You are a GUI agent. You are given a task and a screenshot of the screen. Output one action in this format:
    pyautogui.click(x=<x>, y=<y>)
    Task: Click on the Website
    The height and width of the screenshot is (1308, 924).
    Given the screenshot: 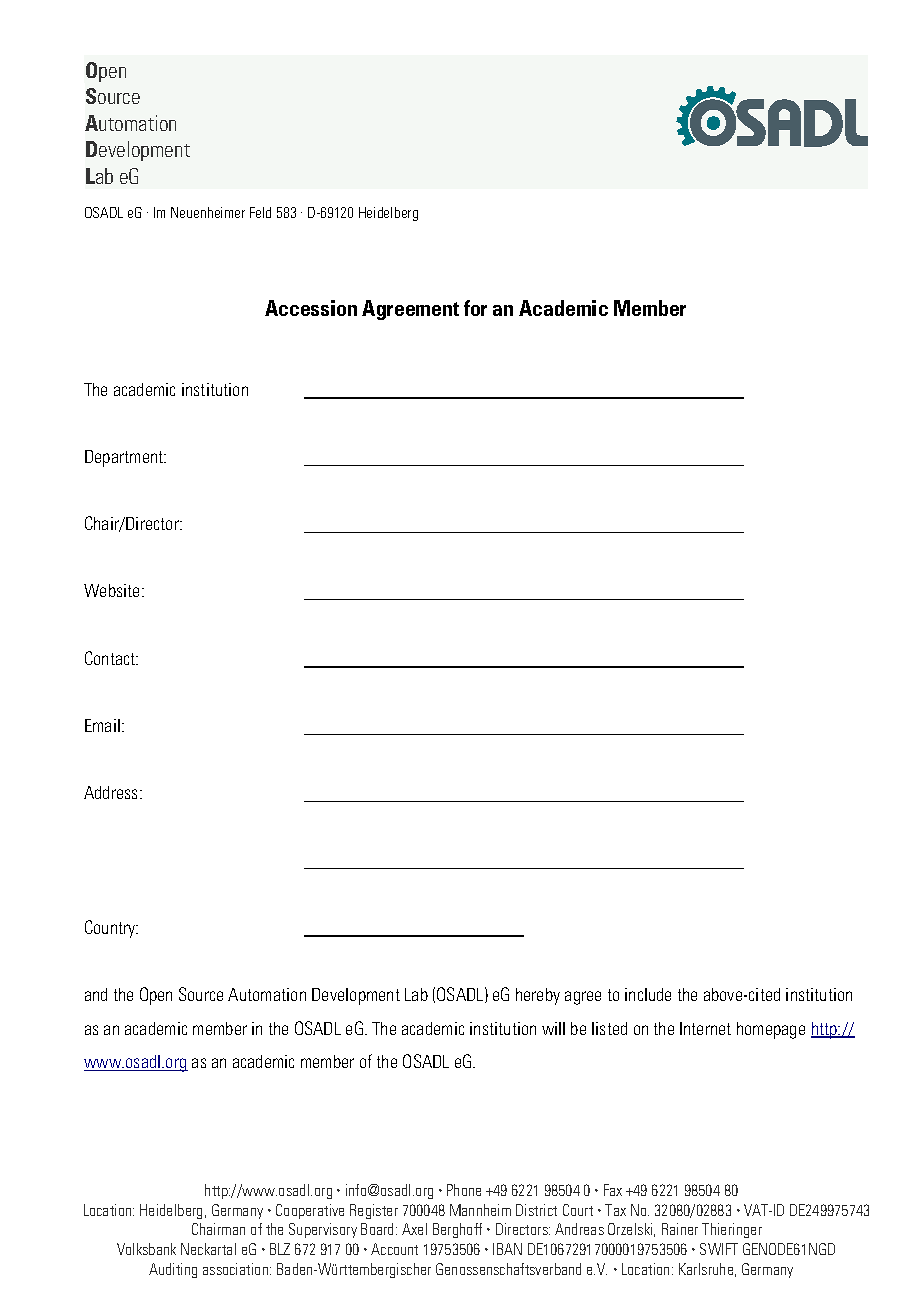 What is the action you would take?
    pyautogui.click(x=113, y=590)
